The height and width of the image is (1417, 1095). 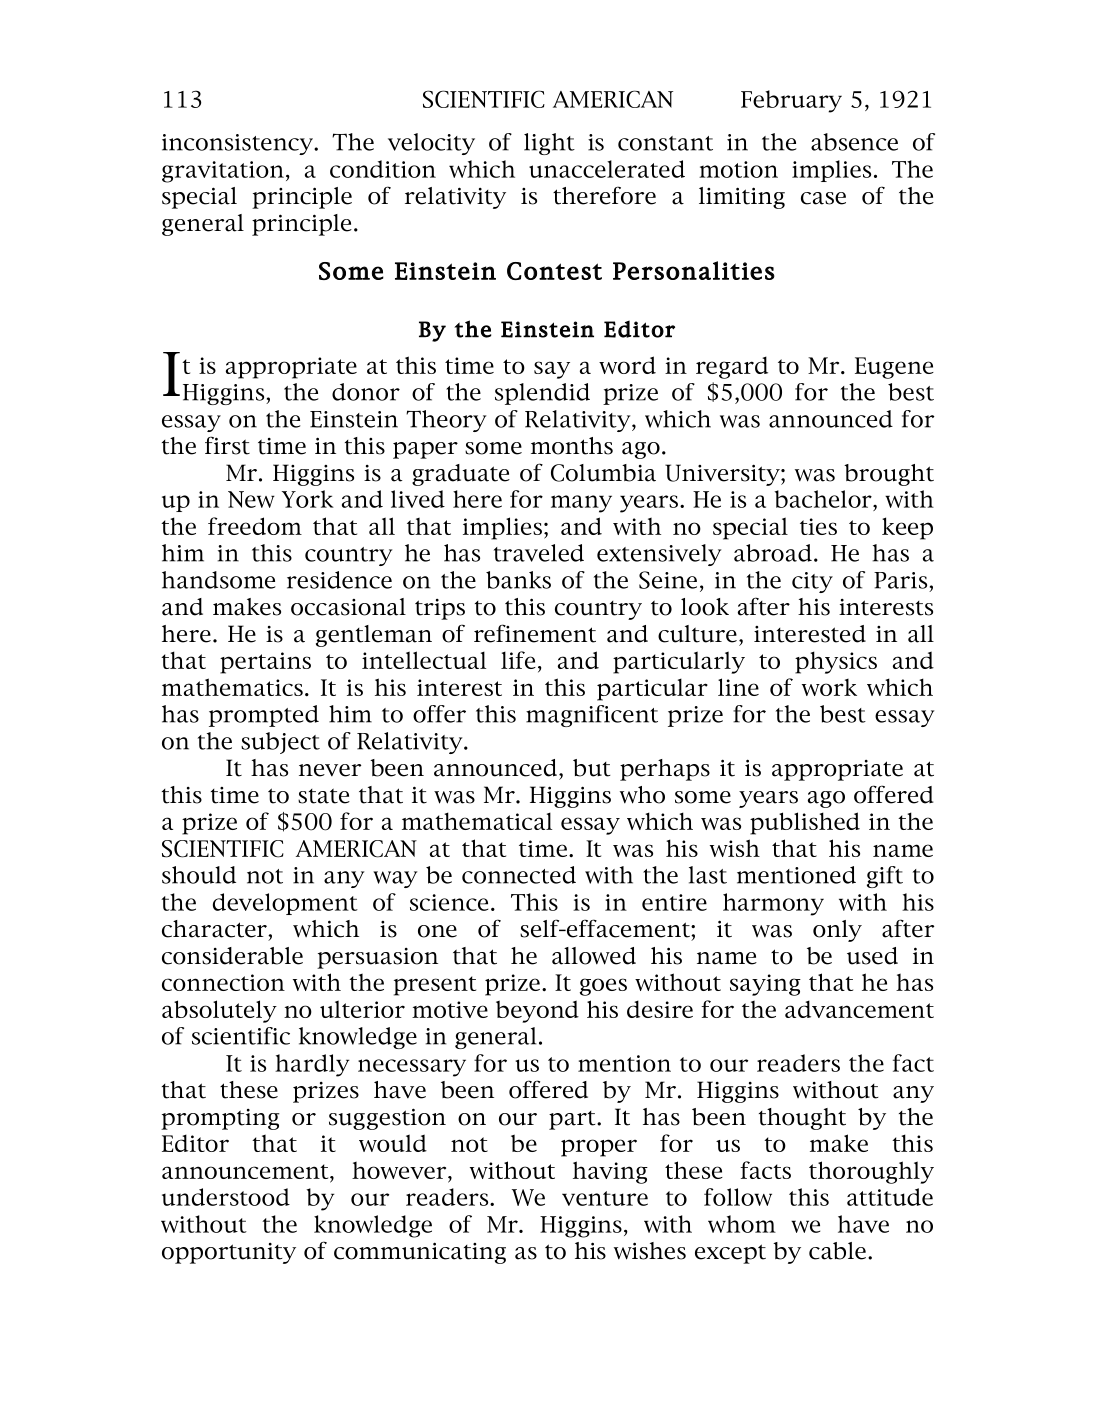 What do you see at coordinates (238, 144) in the image?
I see `inconsistency` at bounding box center [238, 144].
